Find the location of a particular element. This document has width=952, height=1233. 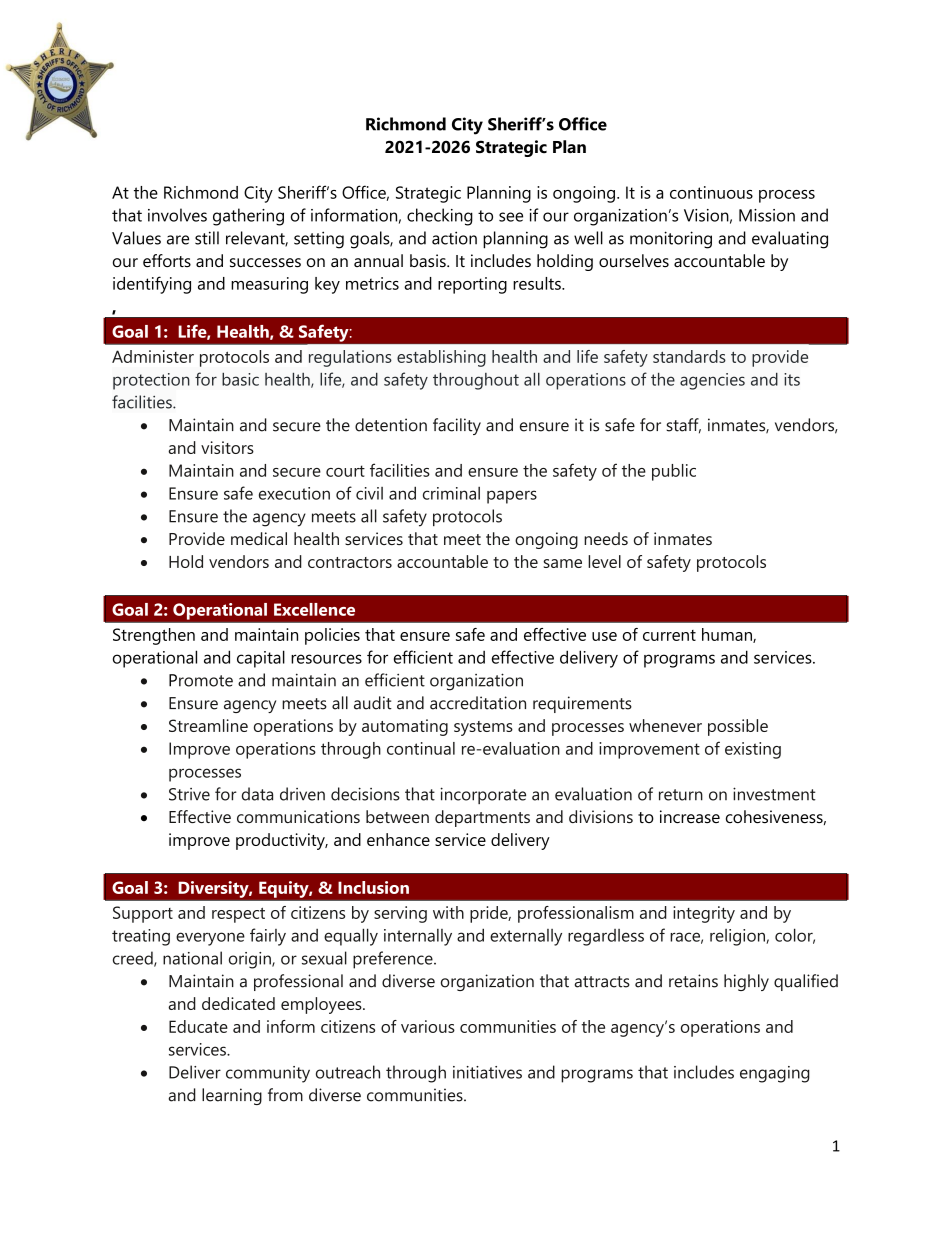

checking is located at coordinates (440, 217).
